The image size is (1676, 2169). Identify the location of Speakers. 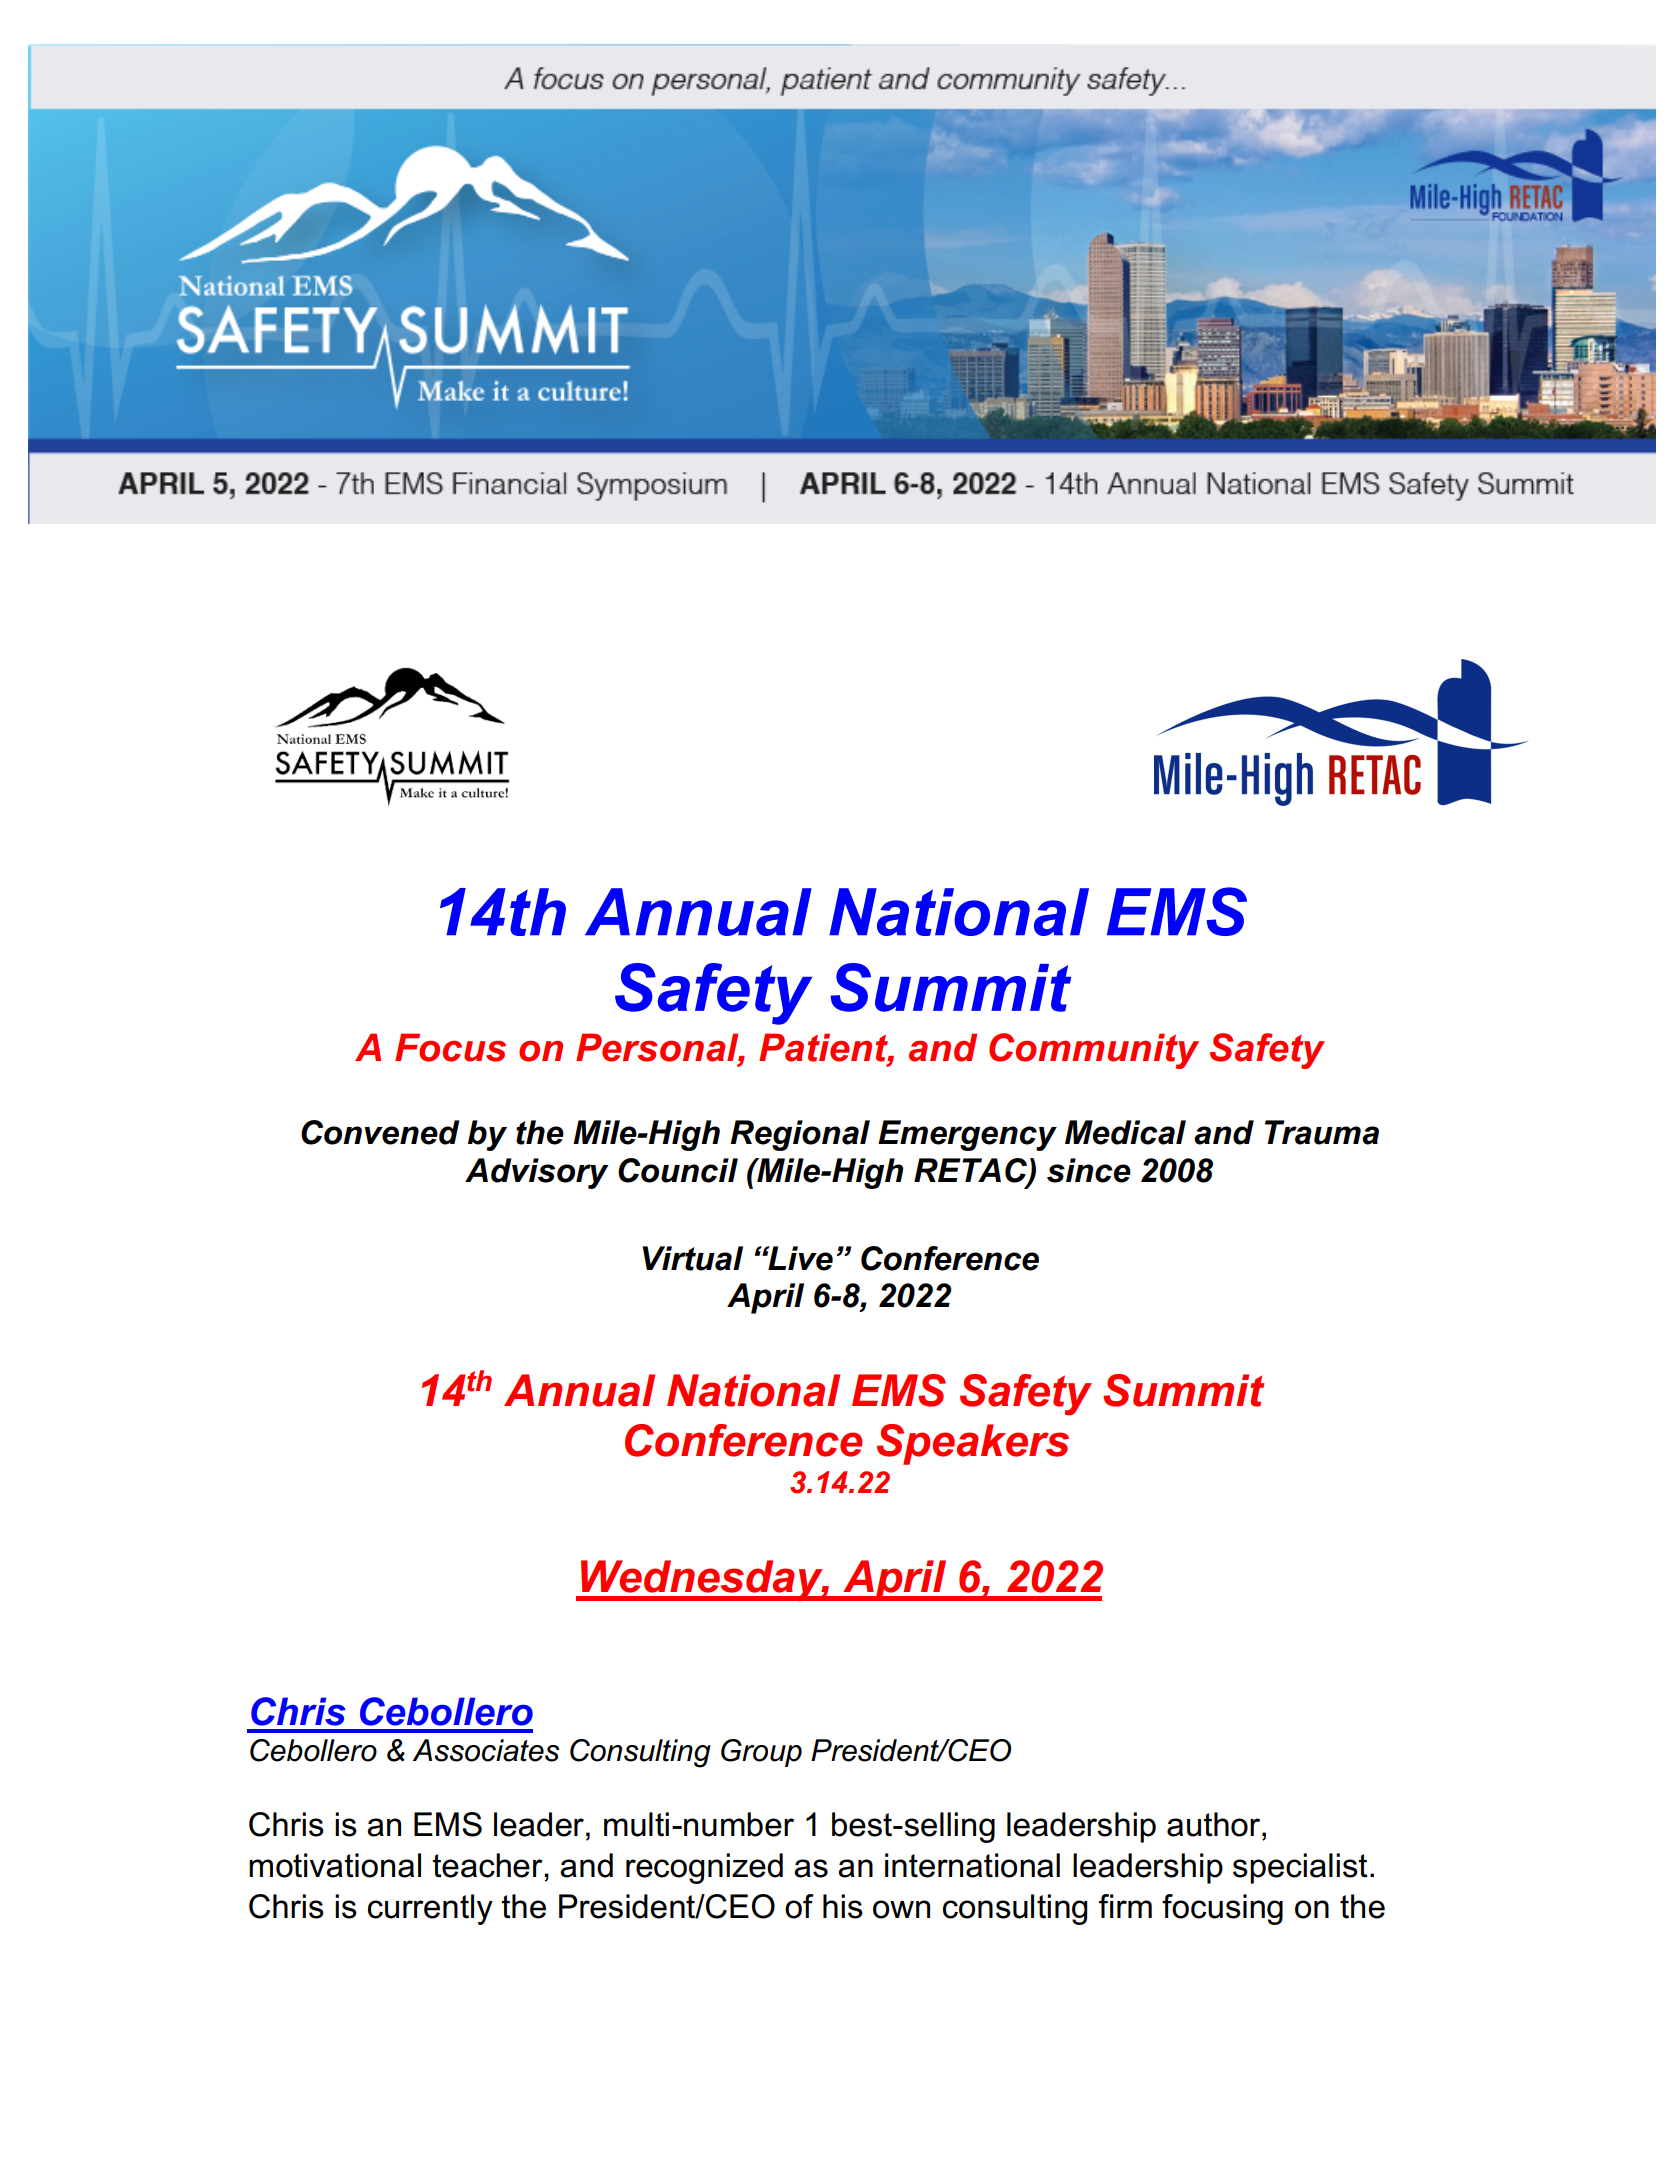
(973, 1444).
